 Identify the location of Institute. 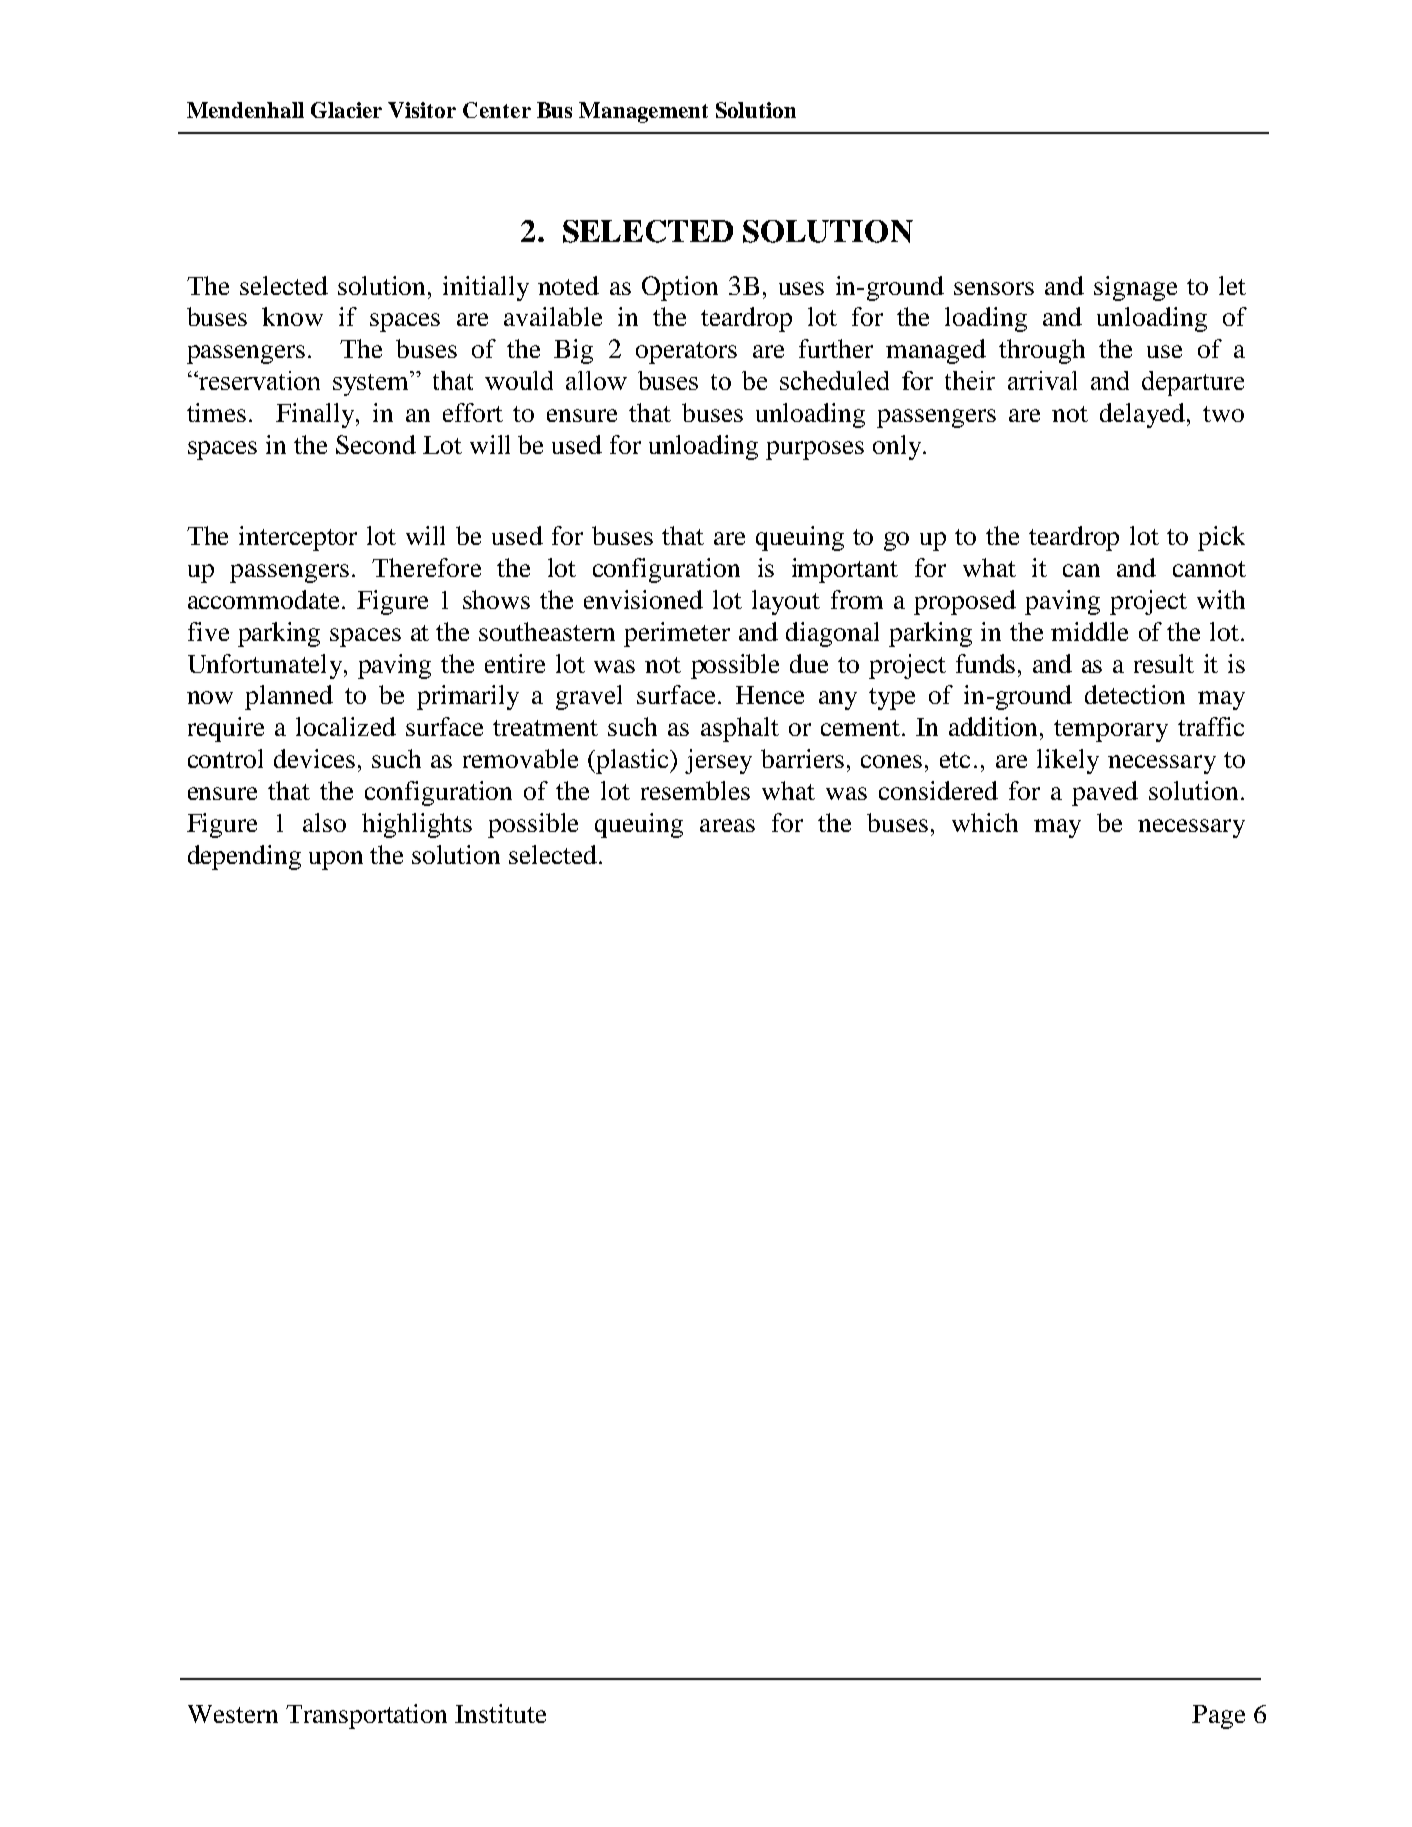
(500, 1713).
